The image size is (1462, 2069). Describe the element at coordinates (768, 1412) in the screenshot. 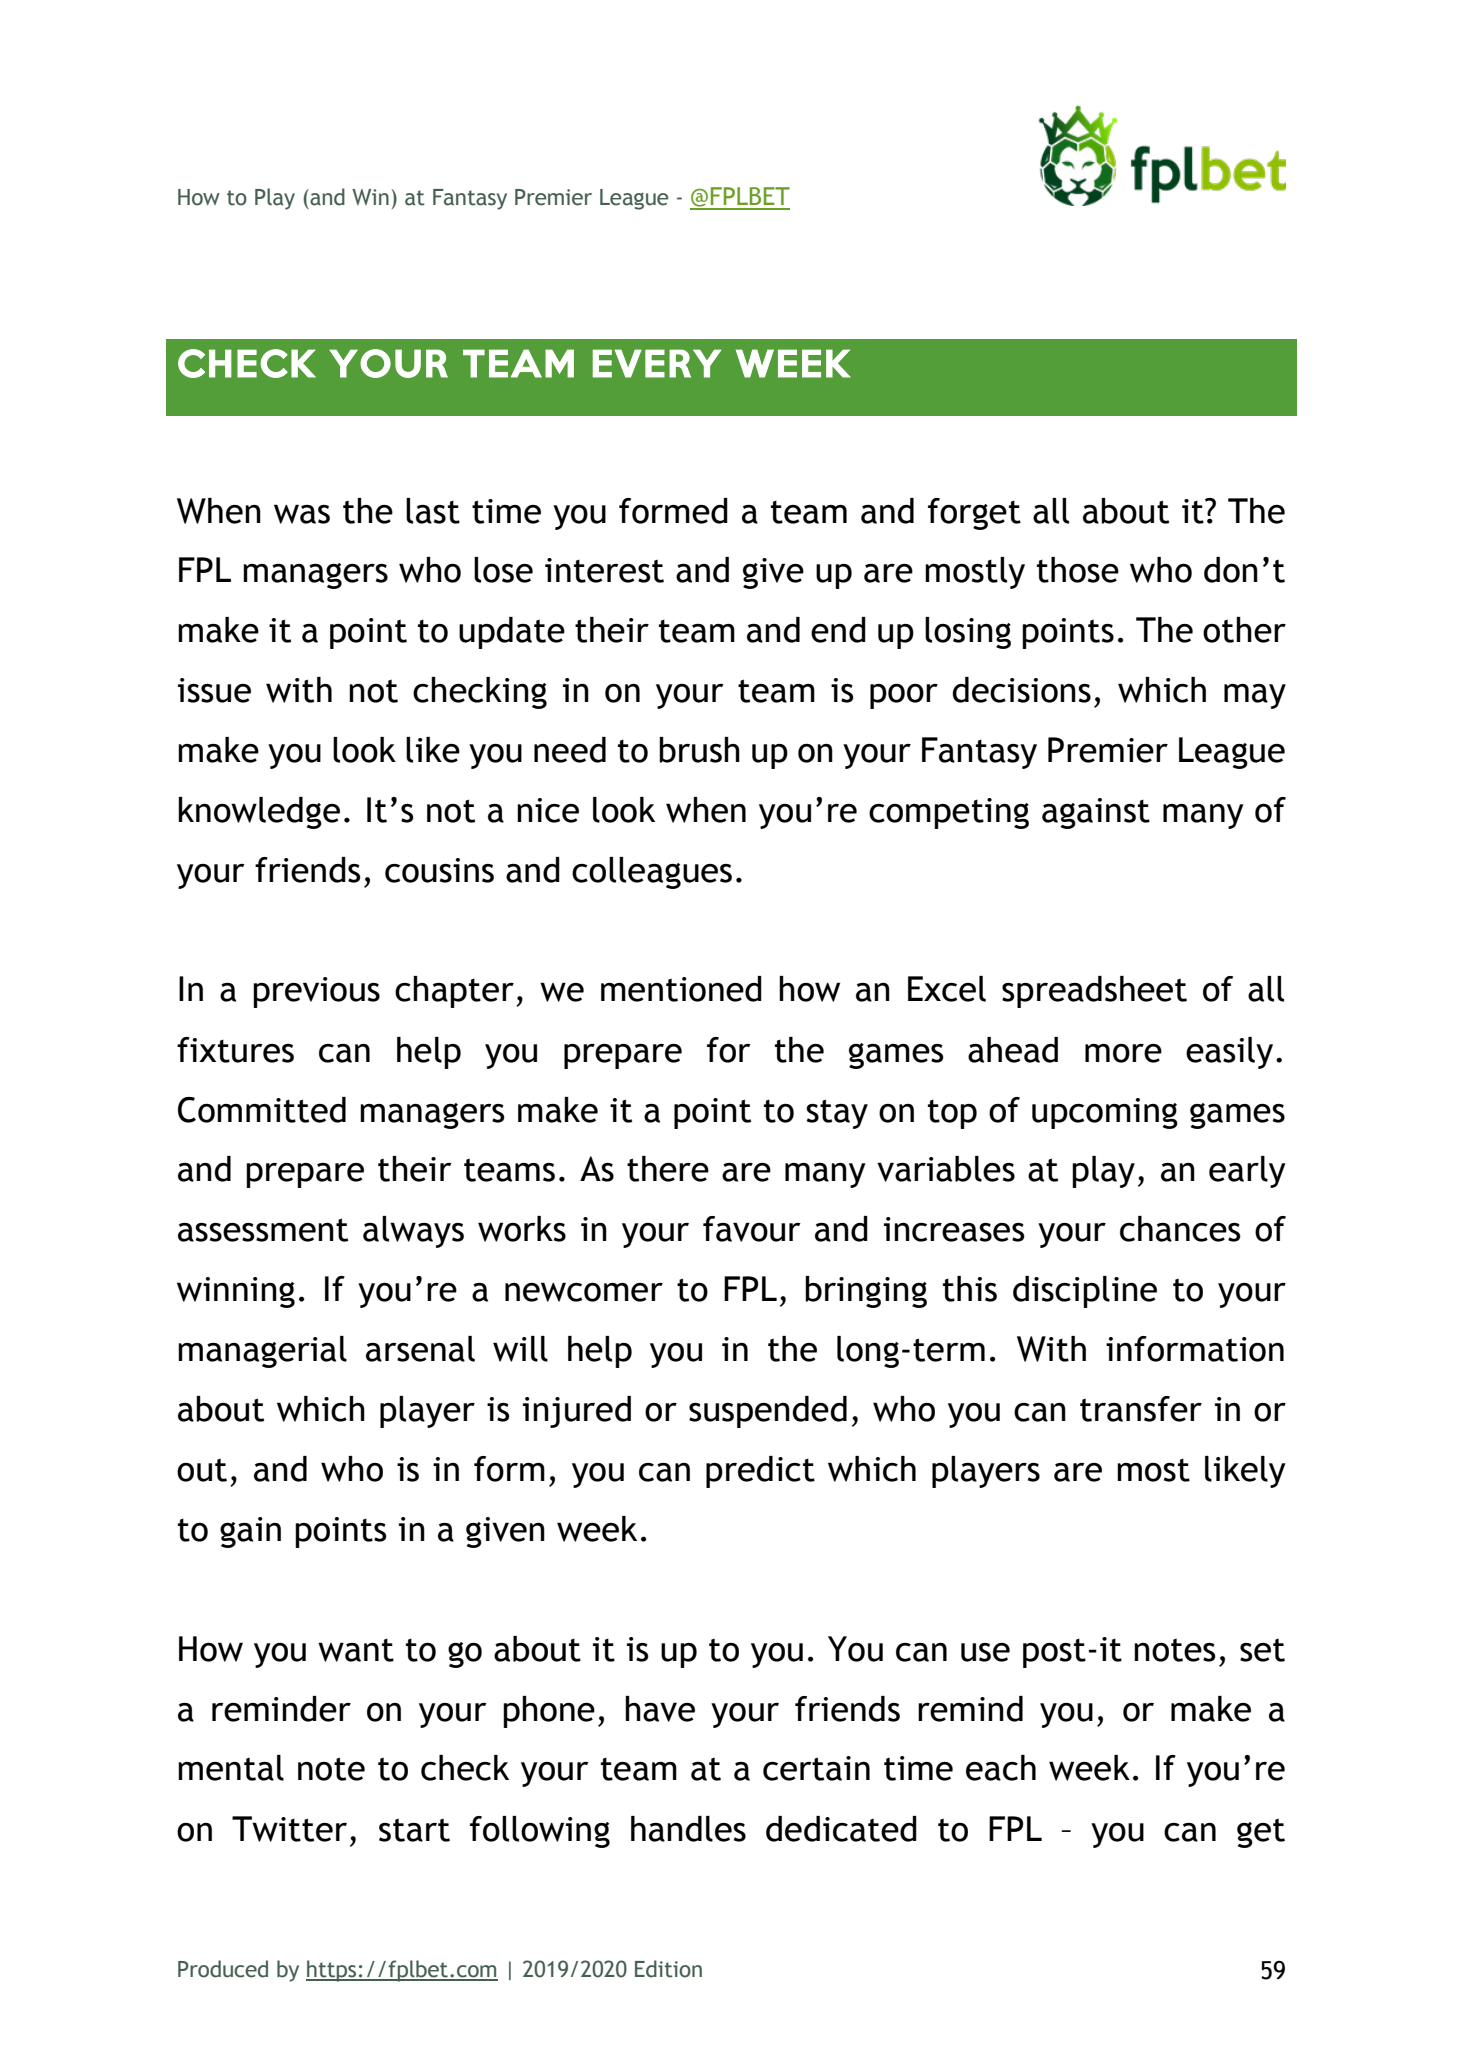

I see `suspended` at that location.
